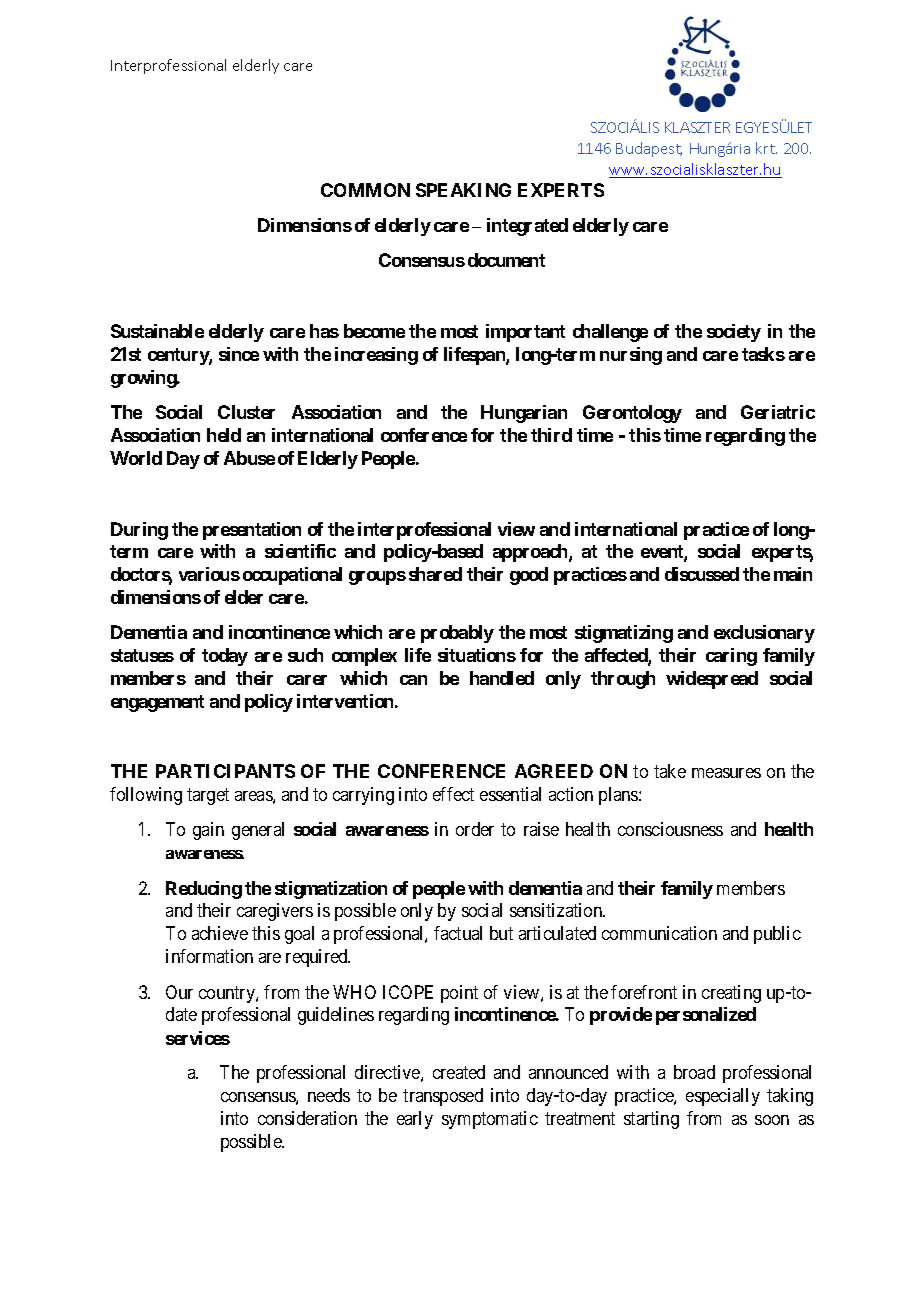  What do you see at coordinates (670, 829) in the document?
I see `consciousness` at bounding box center [670, 829].
